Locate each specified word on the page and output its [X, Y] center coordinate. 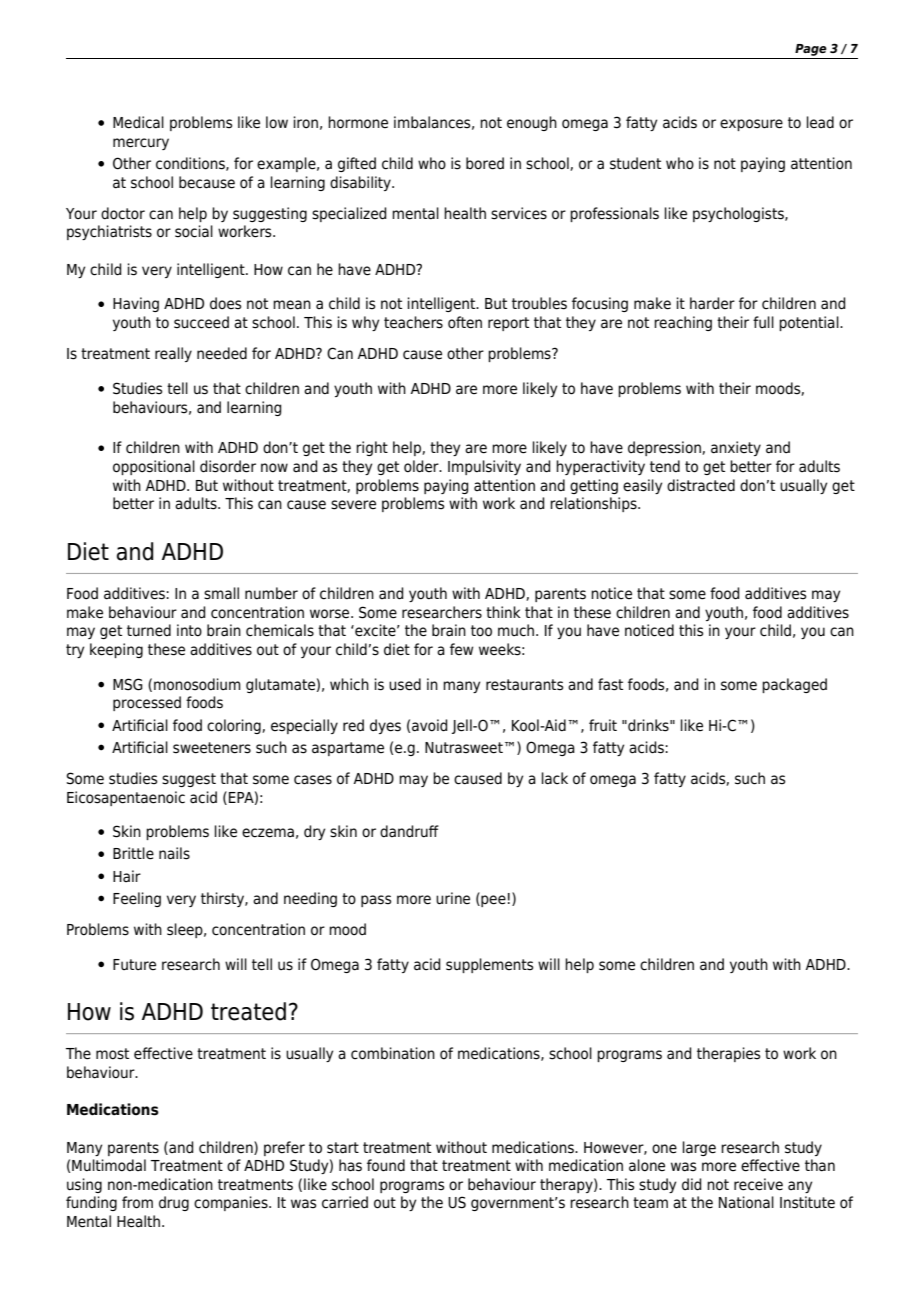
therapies [728, 1054]
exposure [751, 125]
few [461, 649]
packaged [794, 685]
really [173, 354]
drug [174, 1203]
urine [453, 898]
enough [532, 123]
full [763, 322]
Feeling [137, 899]
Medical [138, 122]
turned [149, 630]
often [465, 322]
